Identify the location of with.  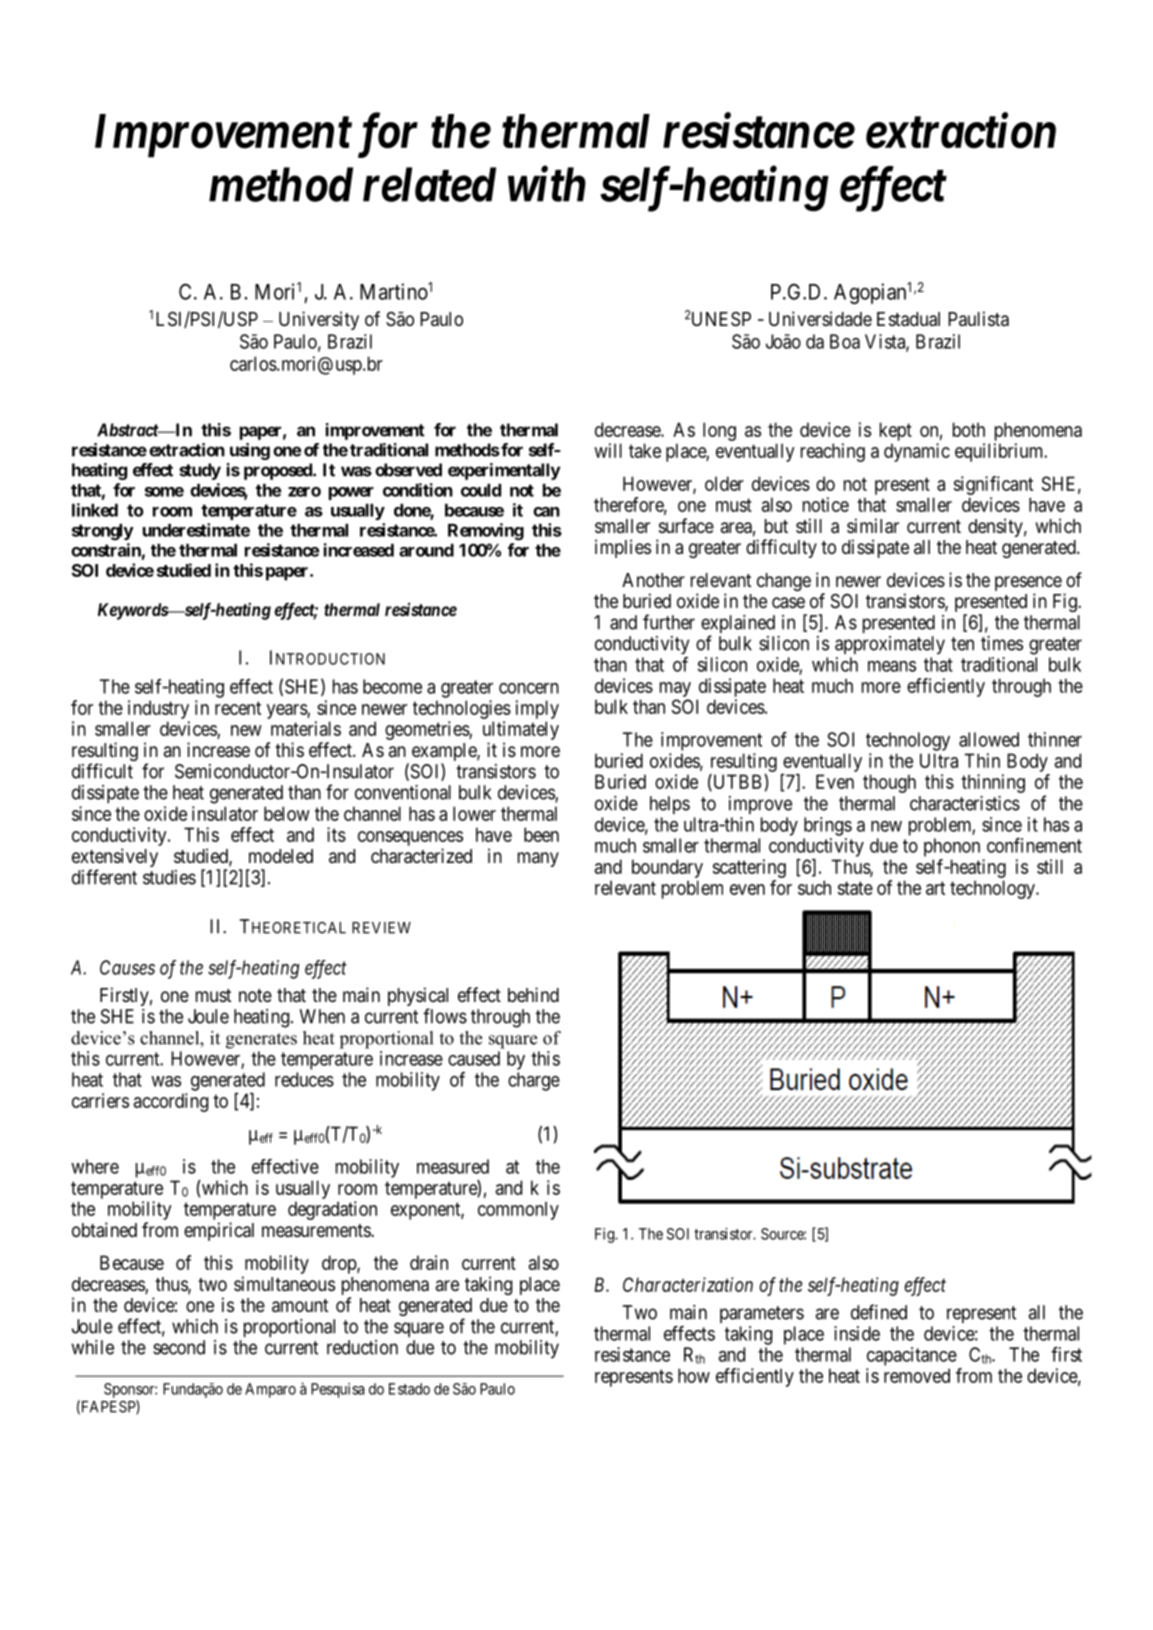
(547, 184).
